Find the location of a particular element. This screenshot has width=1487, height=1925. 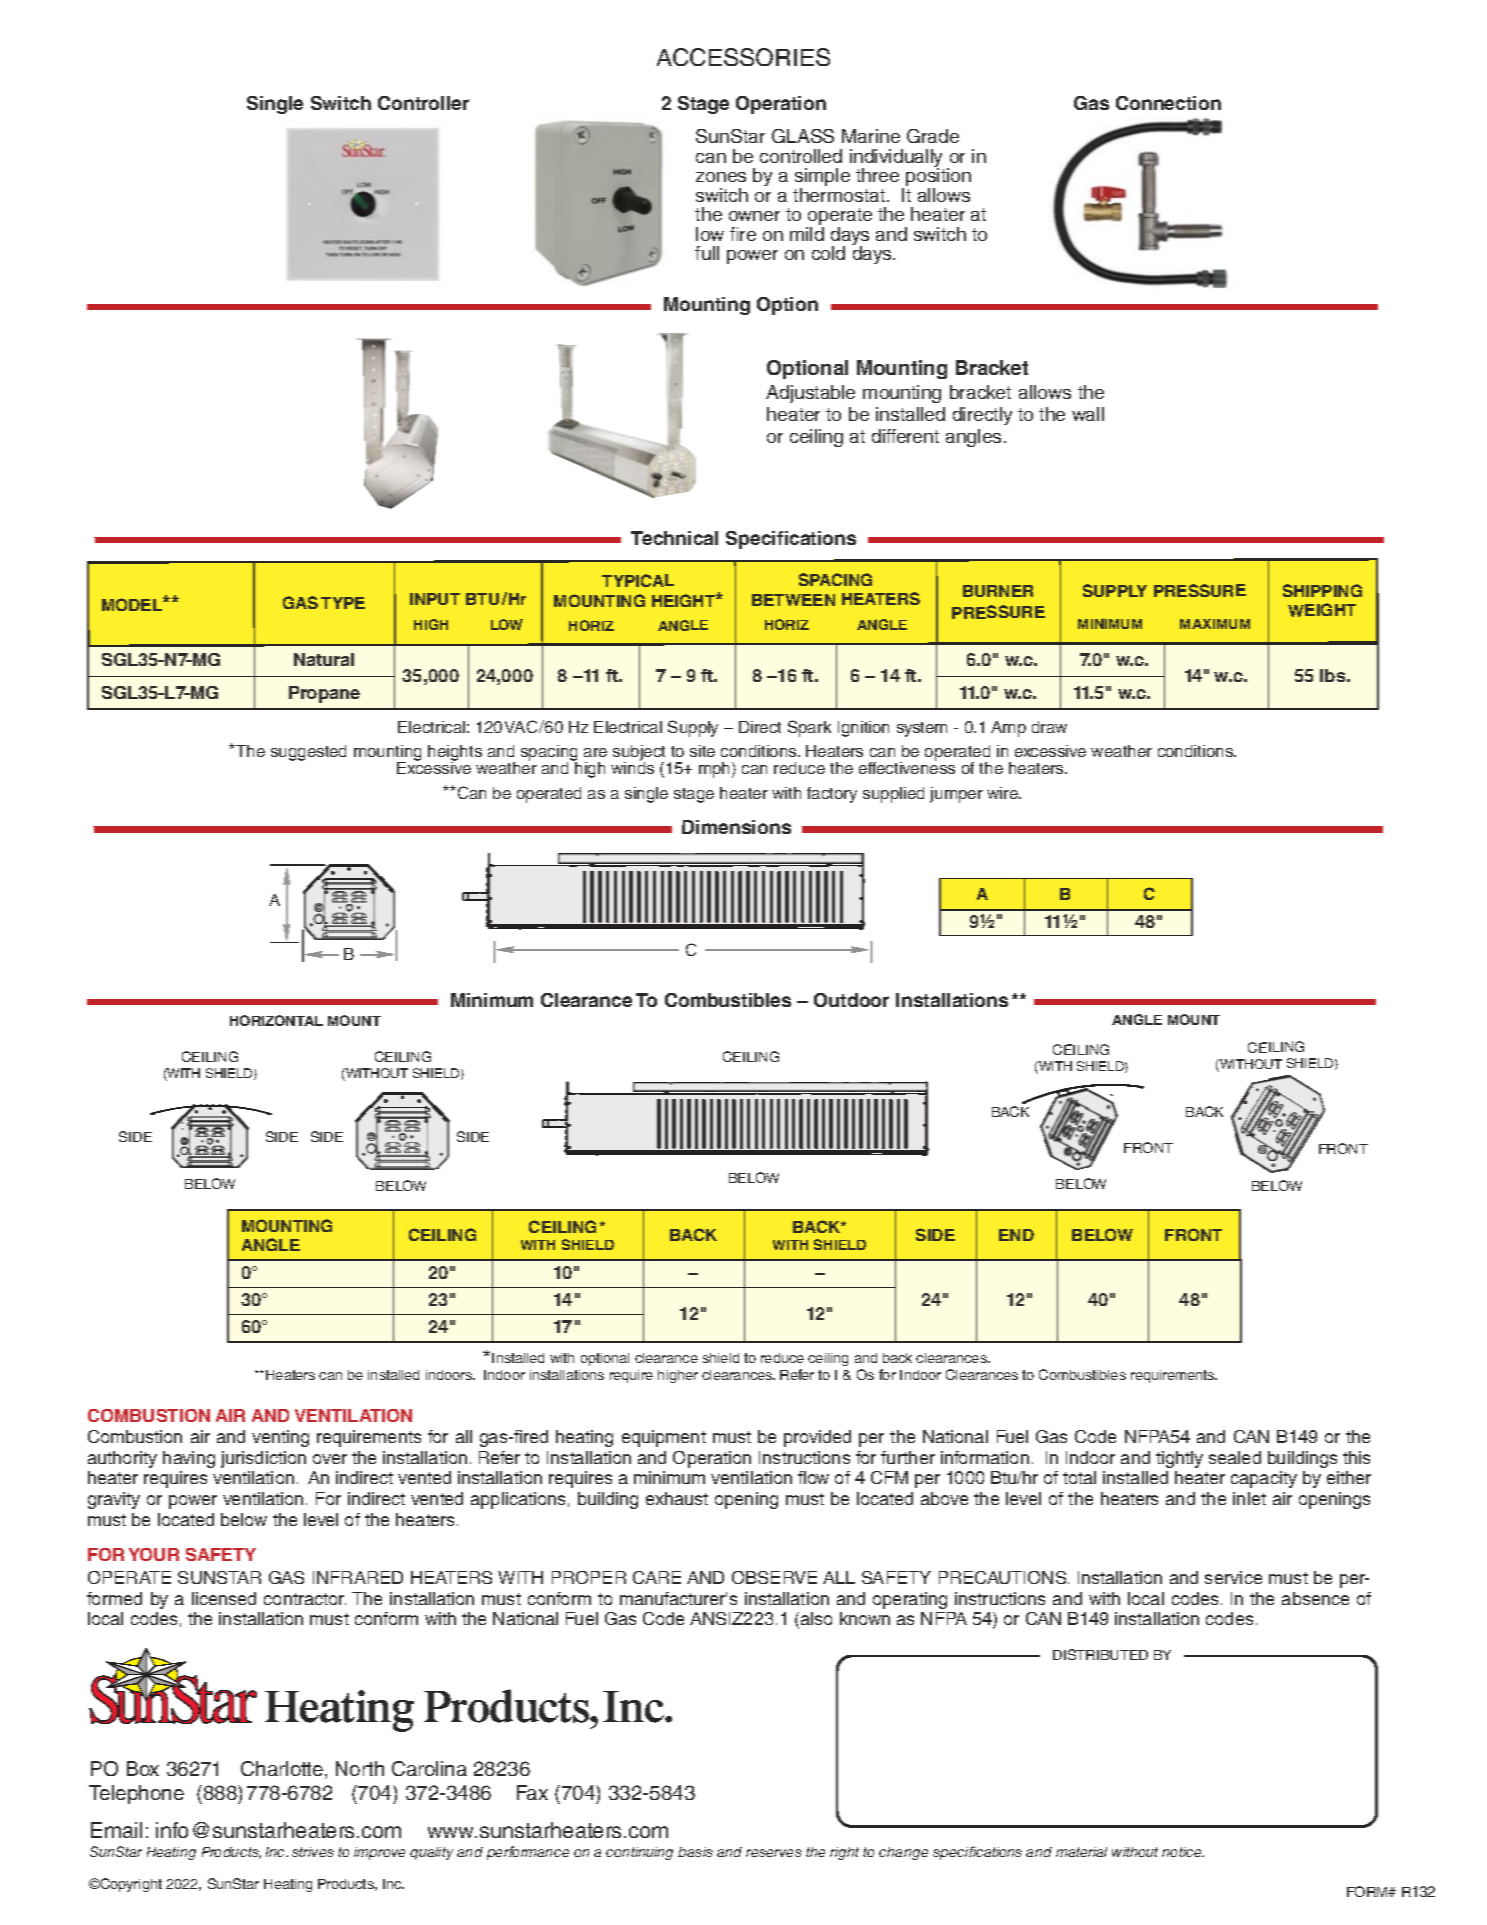

Controller is located at coordinates (423, 103).
